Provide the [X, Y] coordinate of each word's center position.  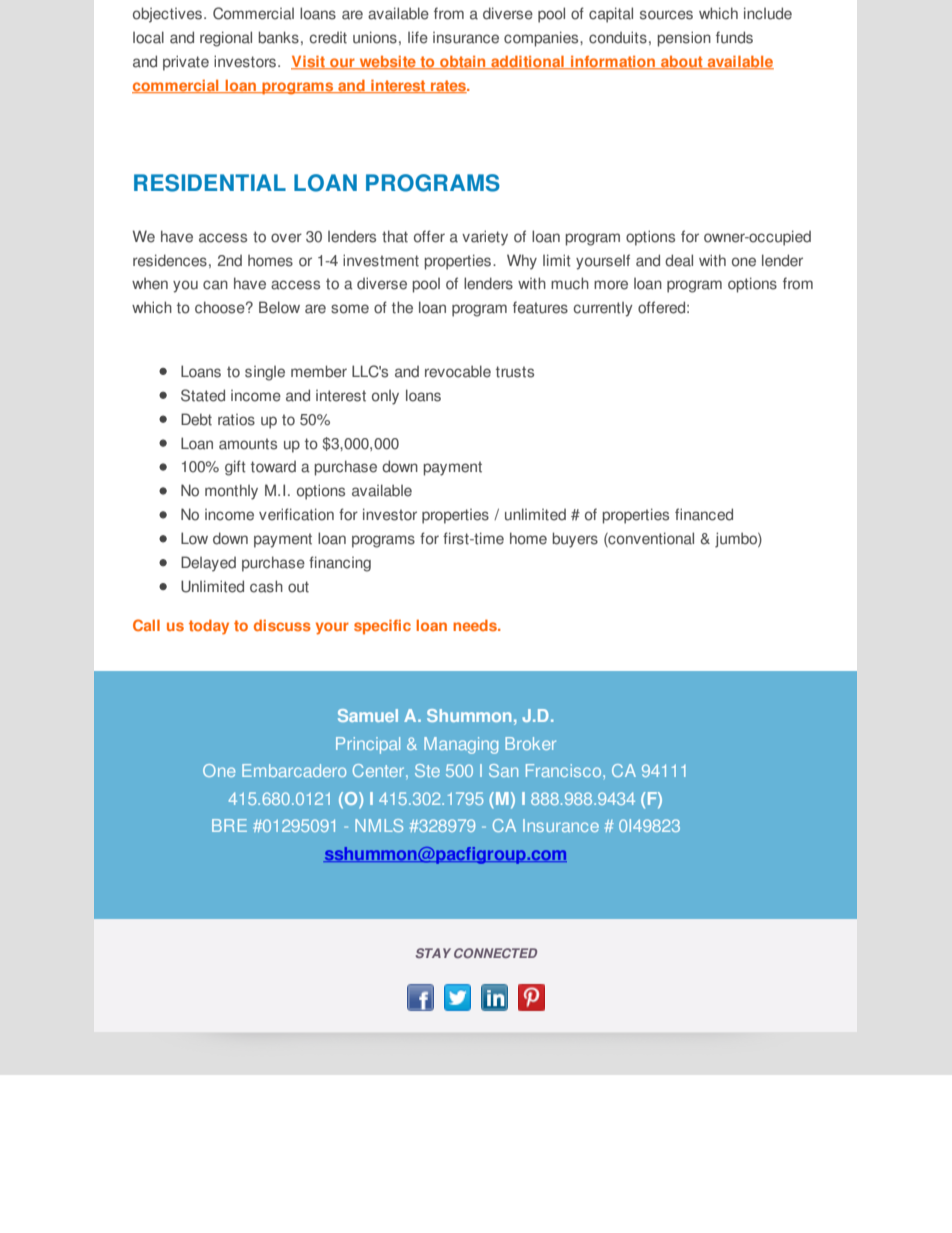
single [265, 373]
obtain [463, 62]
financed [704, 514]
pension [684, 39]
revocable [458, 371]
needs [476, 625]
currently [603, 309]
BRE [229, 825]
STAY [433, 953]
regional [226, 39]
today [209, 627]
